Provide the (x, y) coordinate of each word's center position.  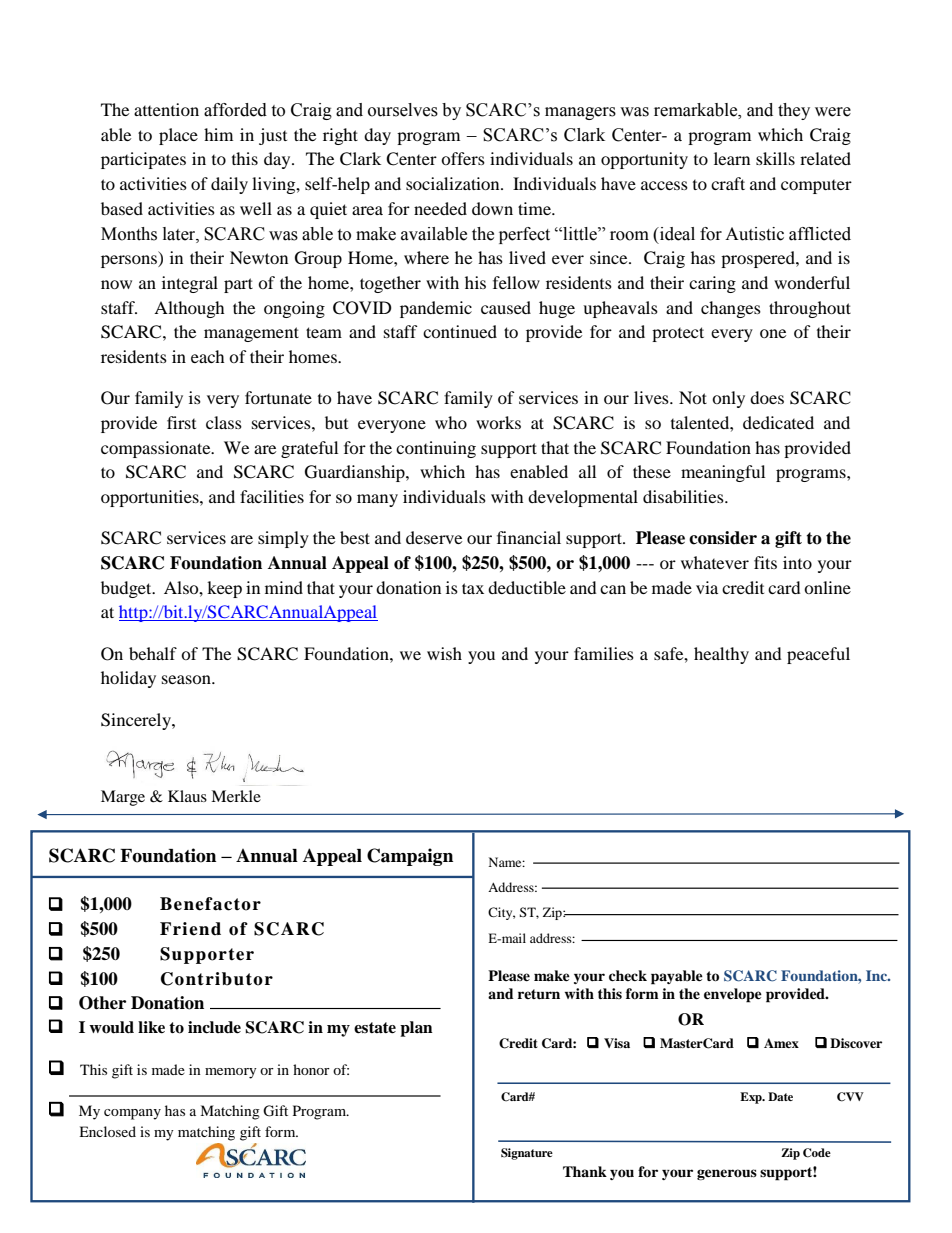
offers (463, 158)
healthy (721, 655)
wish (444, 653)
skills (775, 158)
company (132, 1114)
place (178, 136)
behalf (153, 653)
